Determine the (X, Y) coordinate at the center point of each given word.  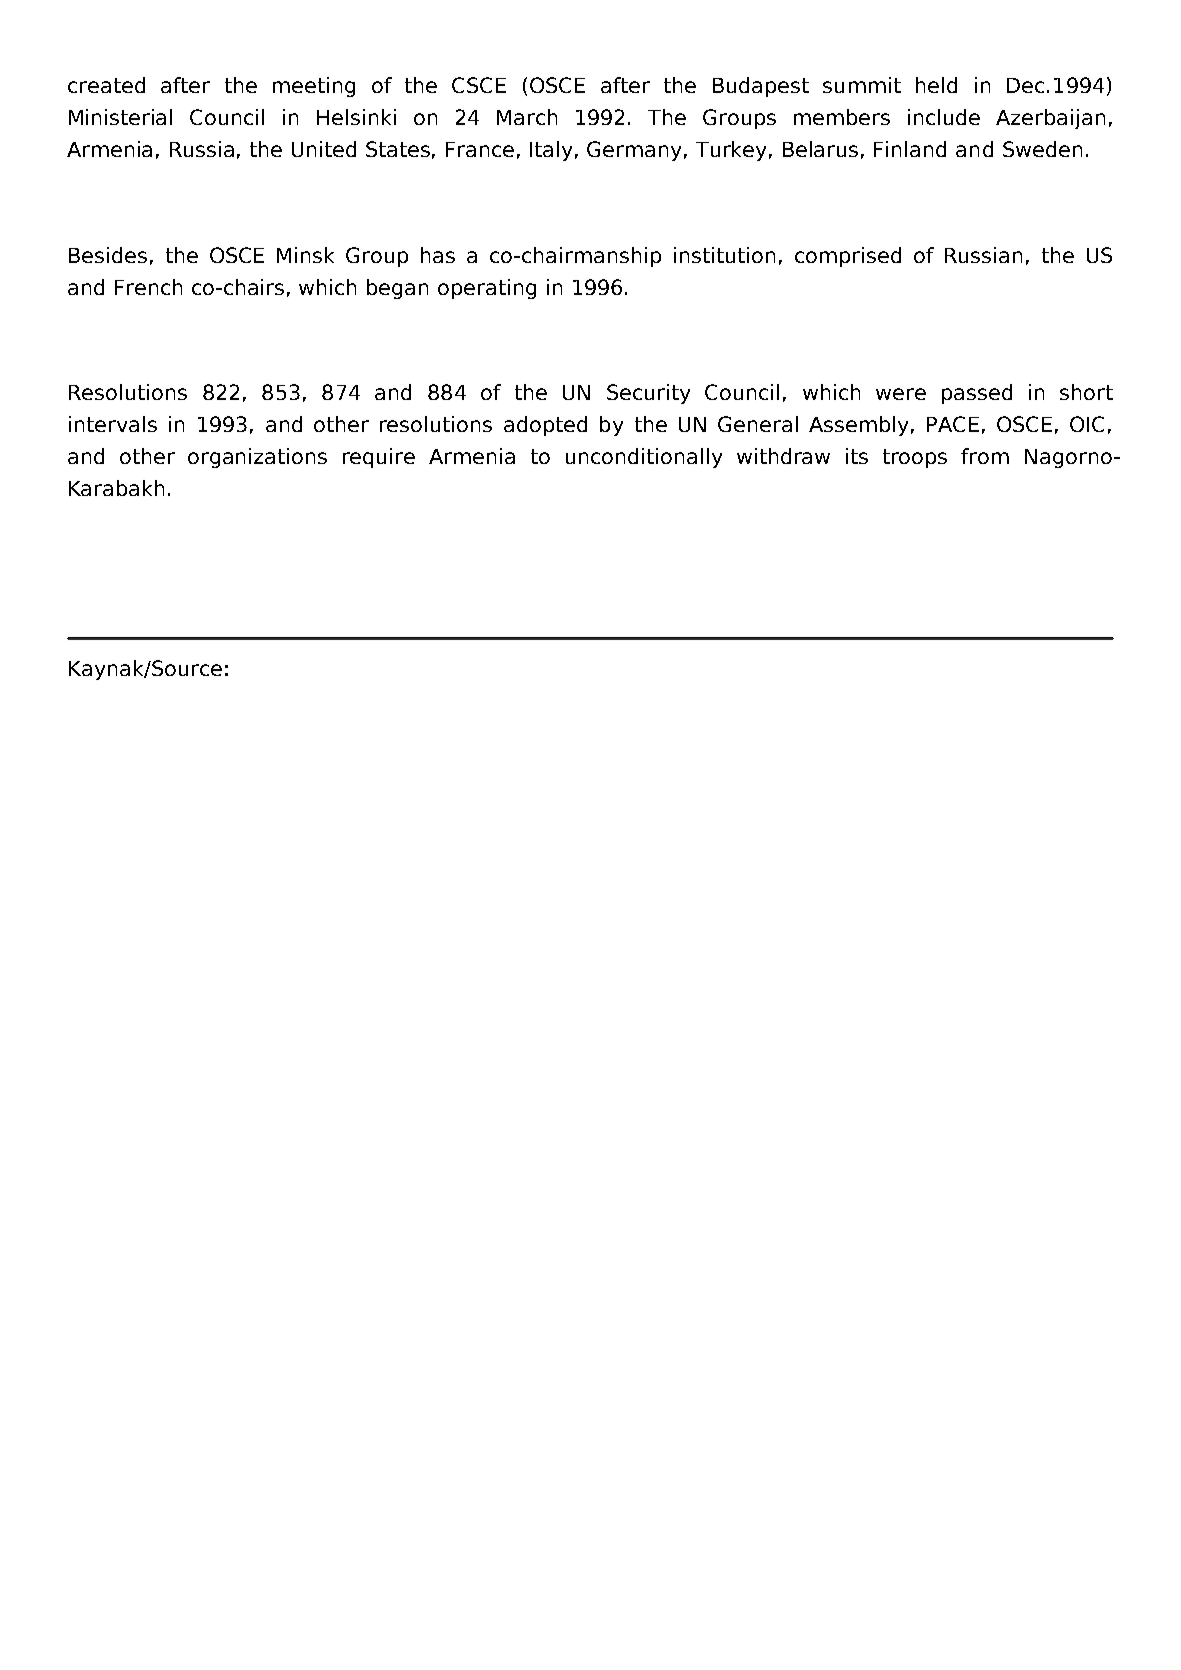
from (985, 456)
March (527, 117)
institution (724, 255)
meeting (314, 87)
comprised (848, 257)
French (148, 287)
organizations (257, 458)
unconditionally (644, 458)
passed (977, 394)
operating (487, 289)
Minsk (305, 255)
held (936, 85)
